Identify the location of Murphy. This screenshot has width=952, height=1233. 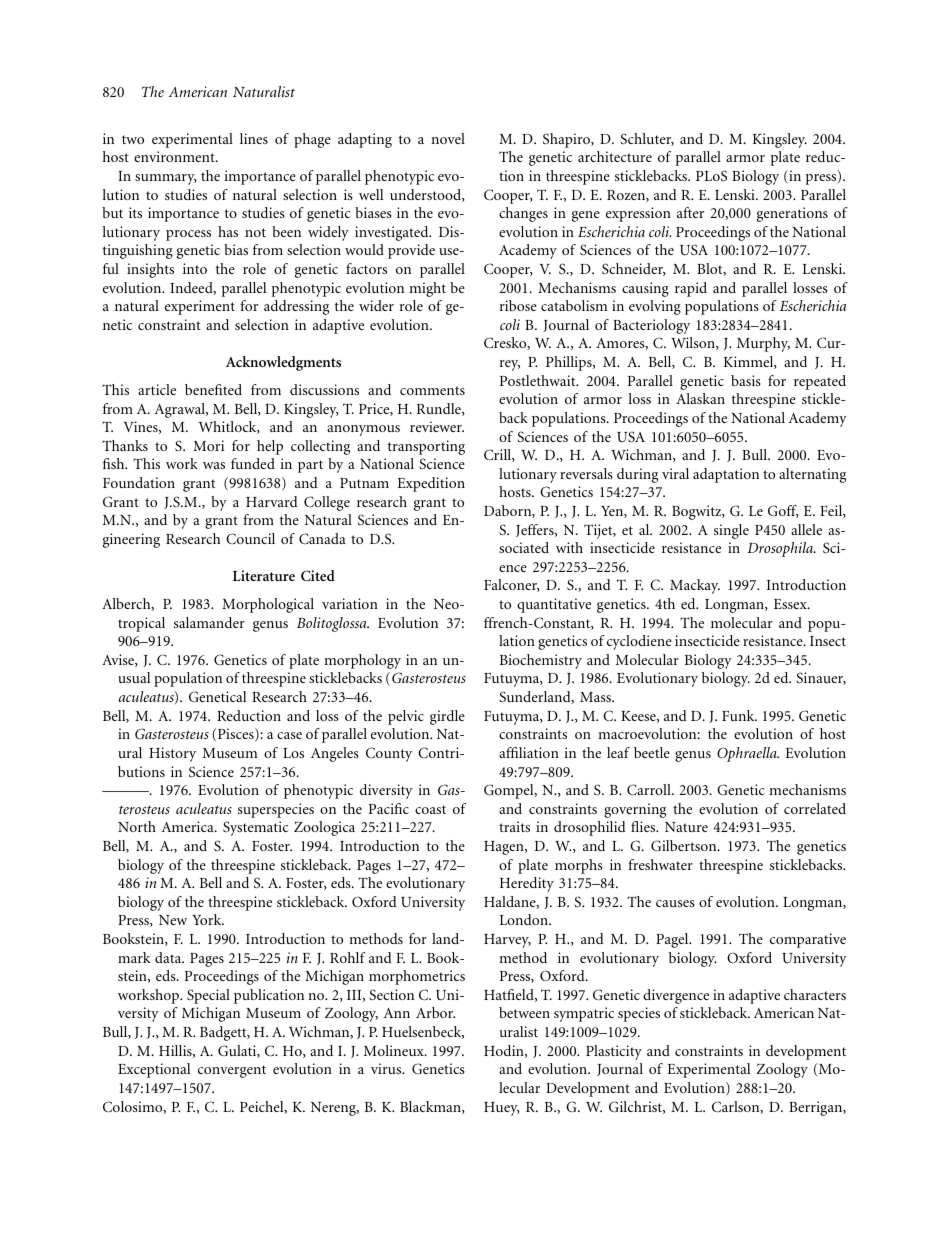
(763, 344).
